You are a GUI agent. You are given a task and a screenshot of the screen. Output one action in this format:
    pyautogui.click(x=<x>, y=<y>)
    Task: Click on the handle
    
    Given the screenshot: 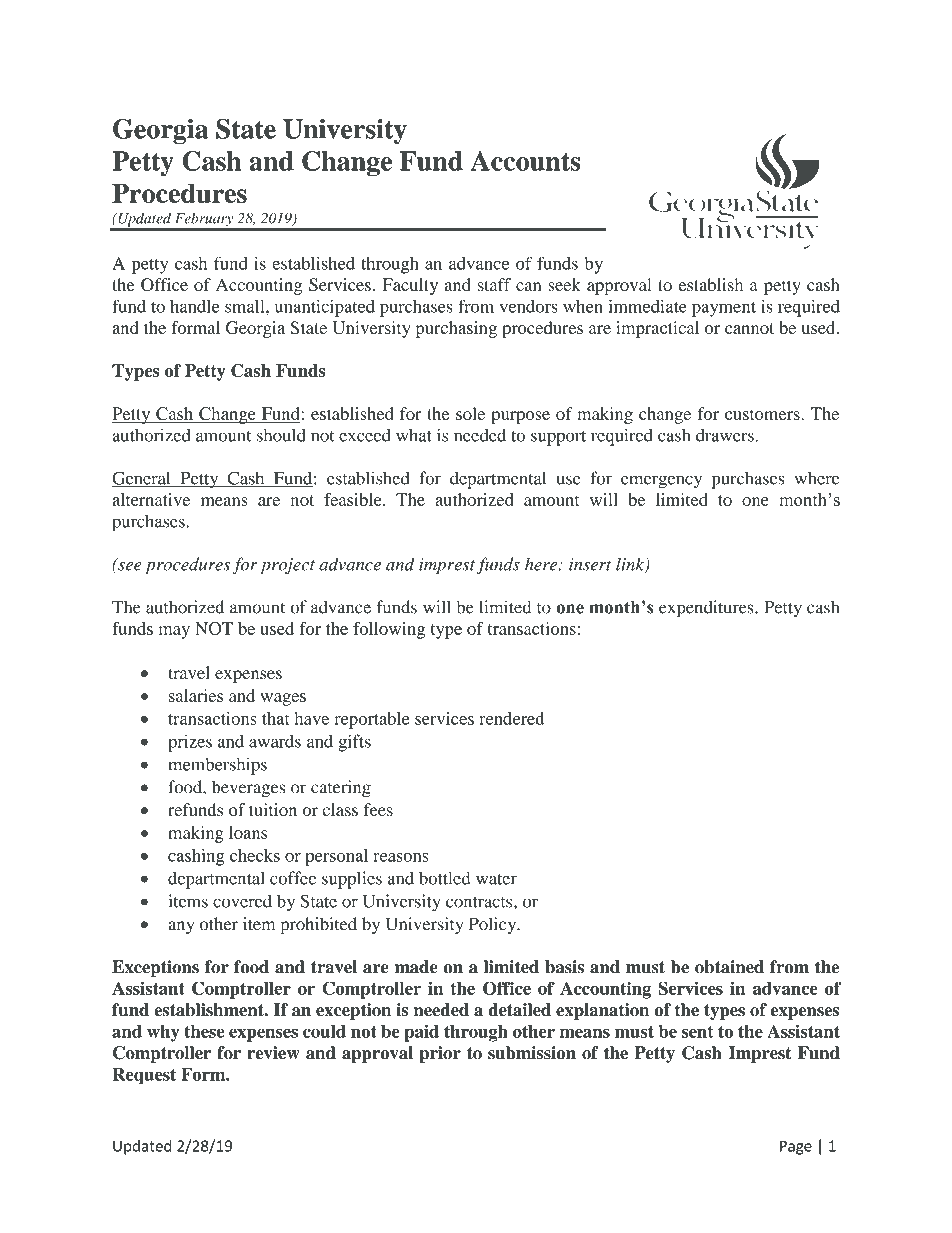 What is the action you would take?
    pyautogui.click(x=195, y=306)
